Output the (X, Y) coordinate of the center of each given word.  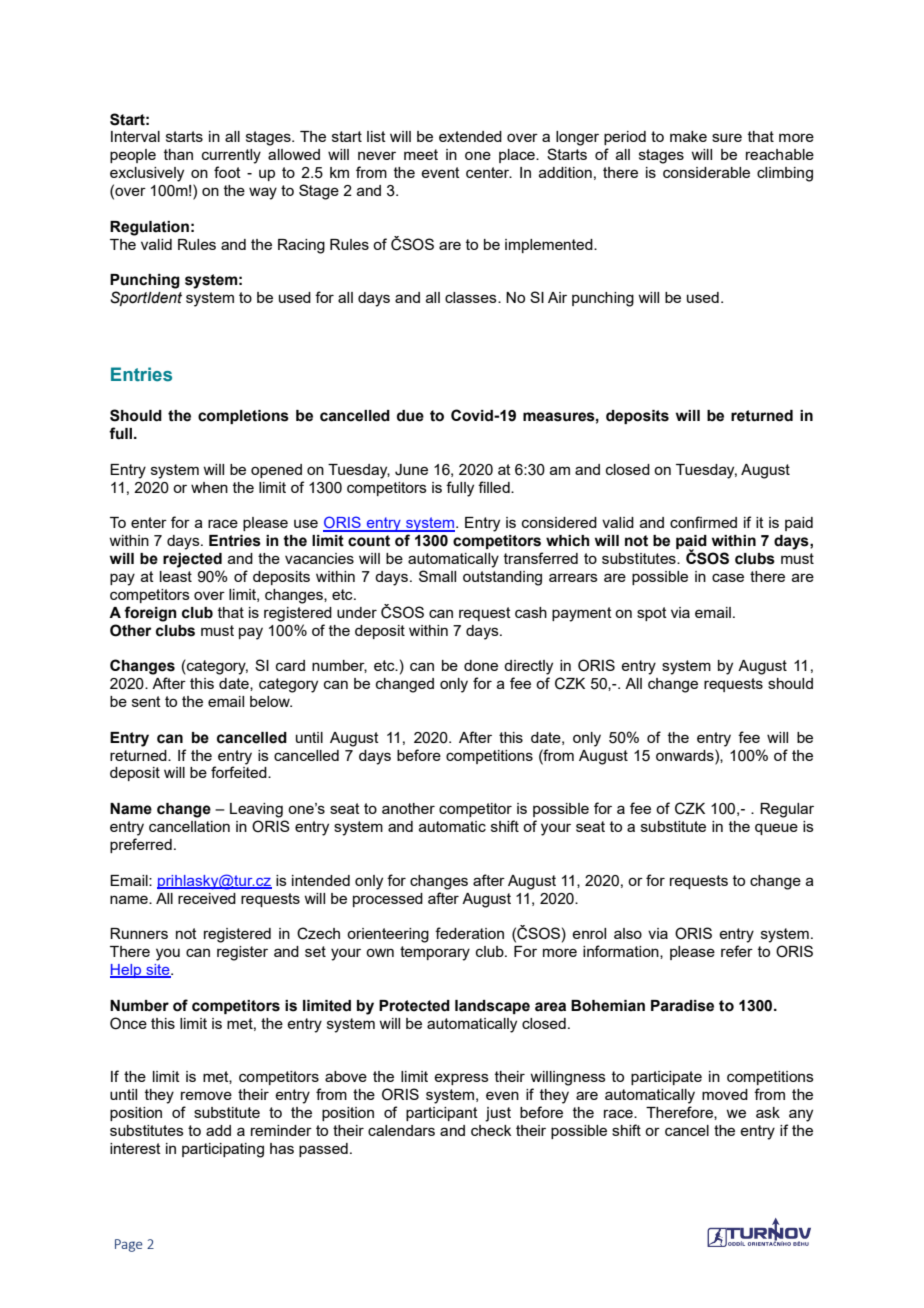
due (410, 416)
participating (223, 1150)
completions (243, 417)
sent (146, 701)
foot (227, 172)
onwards (686, 755)
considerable (706, 172)
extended (470, 136)
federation (469, 933)
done (481, 665)
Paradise (682, 1006)
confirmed (703, 522)
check (491, 1130)
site (158, 971)
